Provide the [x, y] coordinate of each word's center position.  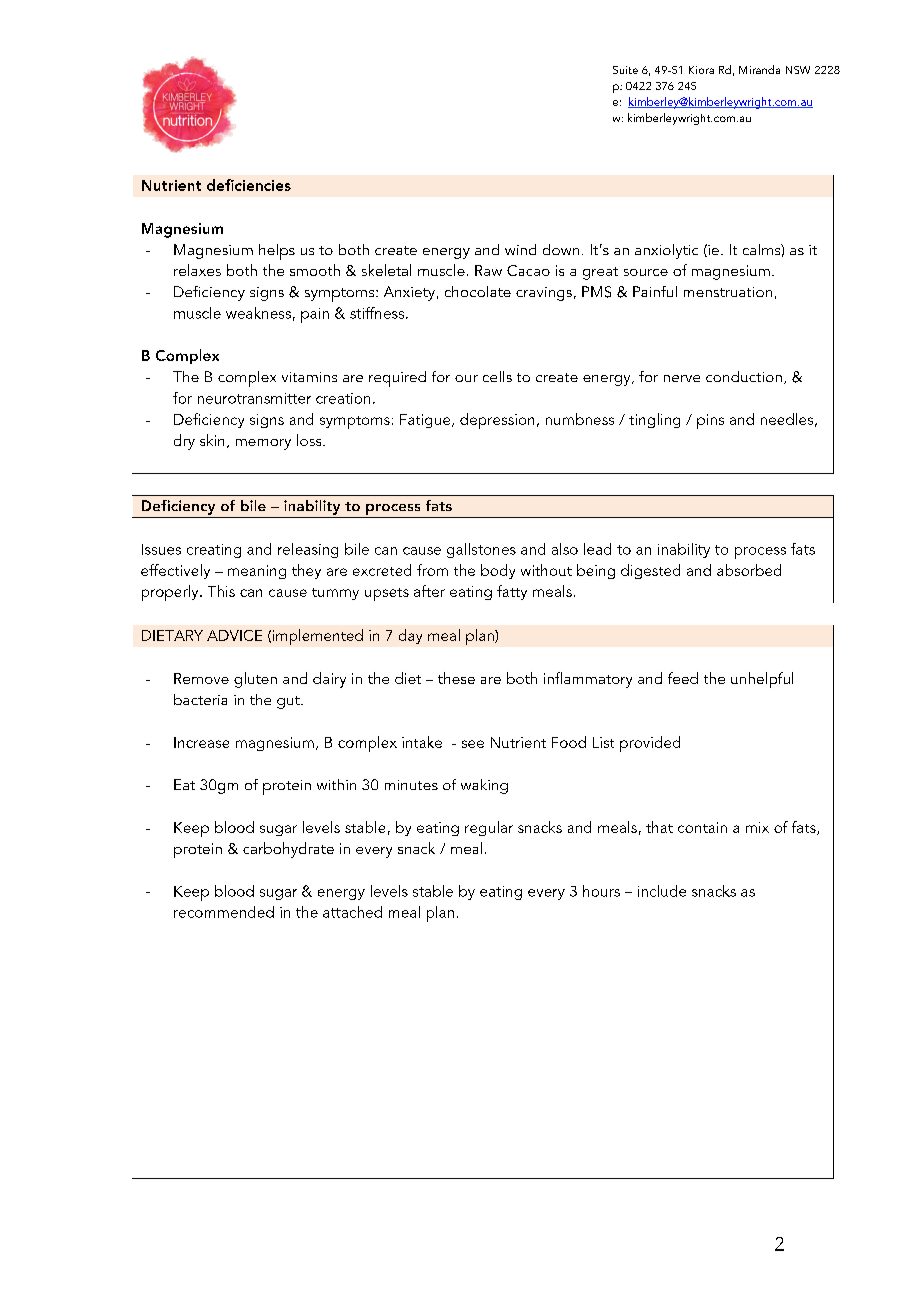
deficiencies [249, 185]
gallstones [481, 550]
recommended [224, 912]
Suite [625, 70]
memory [263, 444]
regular [489, 828]
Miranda [759, 69]
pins [710, 421]
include [662, 891]
